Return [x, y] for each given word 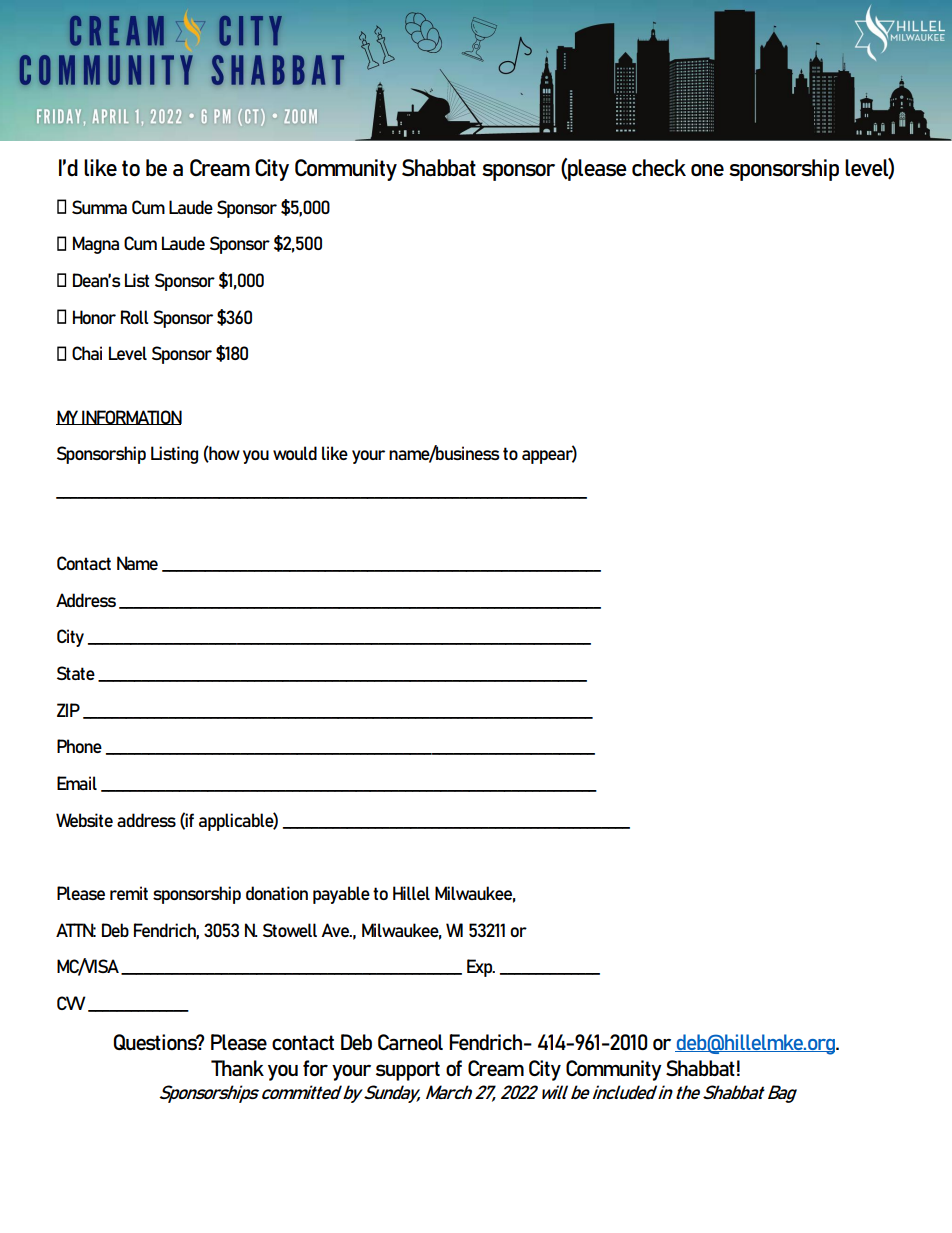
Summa [99, 207]
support [408, 1071]
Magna [96, 245]
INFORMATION [131, 417]
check [659, 167]
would [295, 453]
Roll [135, 317]
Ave [336, 930]
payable [341, 895]
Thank [237, 1068]
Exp [481, 968]
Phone [79, 746]
